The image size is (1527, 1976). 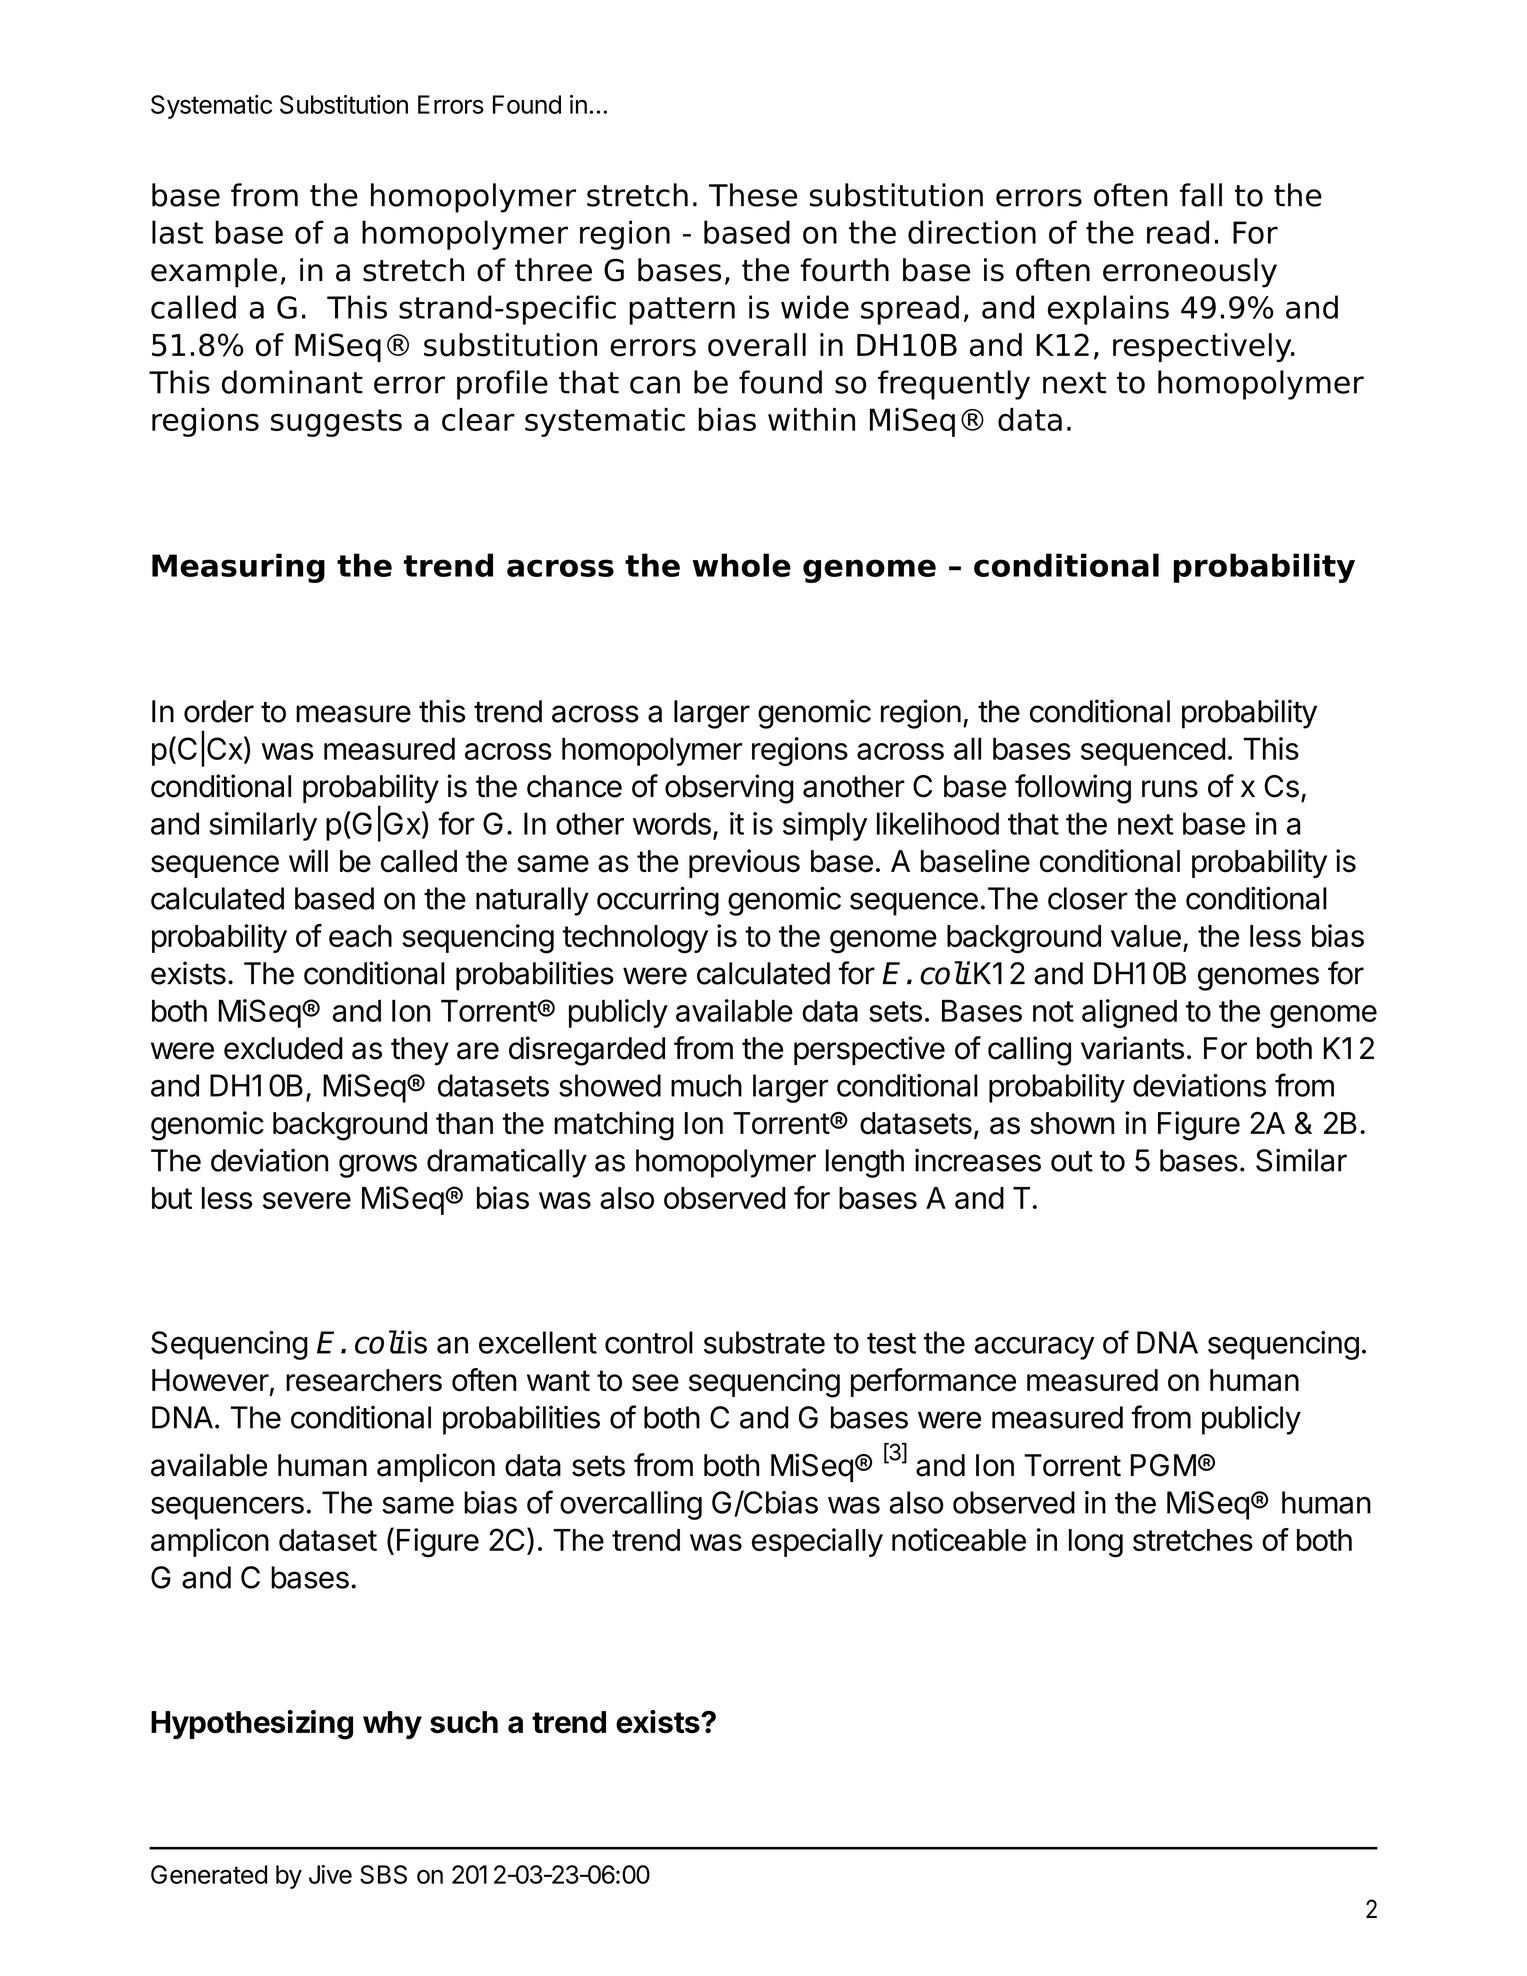 What do you see at coordinates (1108, 310) in the screenshot?
I see `explains` at bounding box center [1108, 310].
